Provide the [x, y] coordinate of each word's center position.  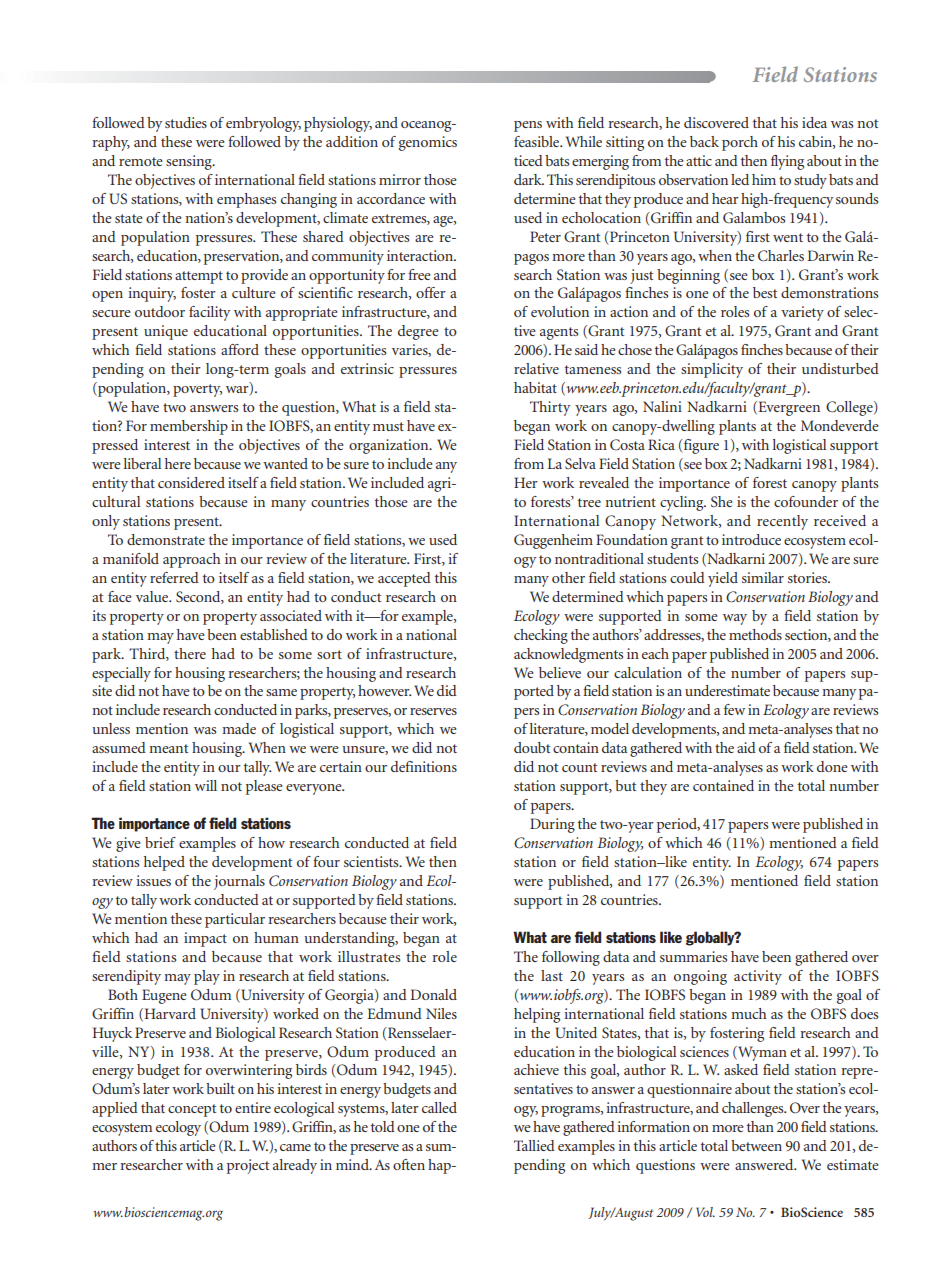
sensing [190, 162]
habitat [535, 387]
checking [541, 636]
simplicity [712, 370]
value [153, 596]
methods [755, 634]
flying [787, 162]
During [552, 825]
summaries [693, 956]
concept [192, 1110]
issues [153, 880]
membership [189, 427]
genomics [428, 143]
